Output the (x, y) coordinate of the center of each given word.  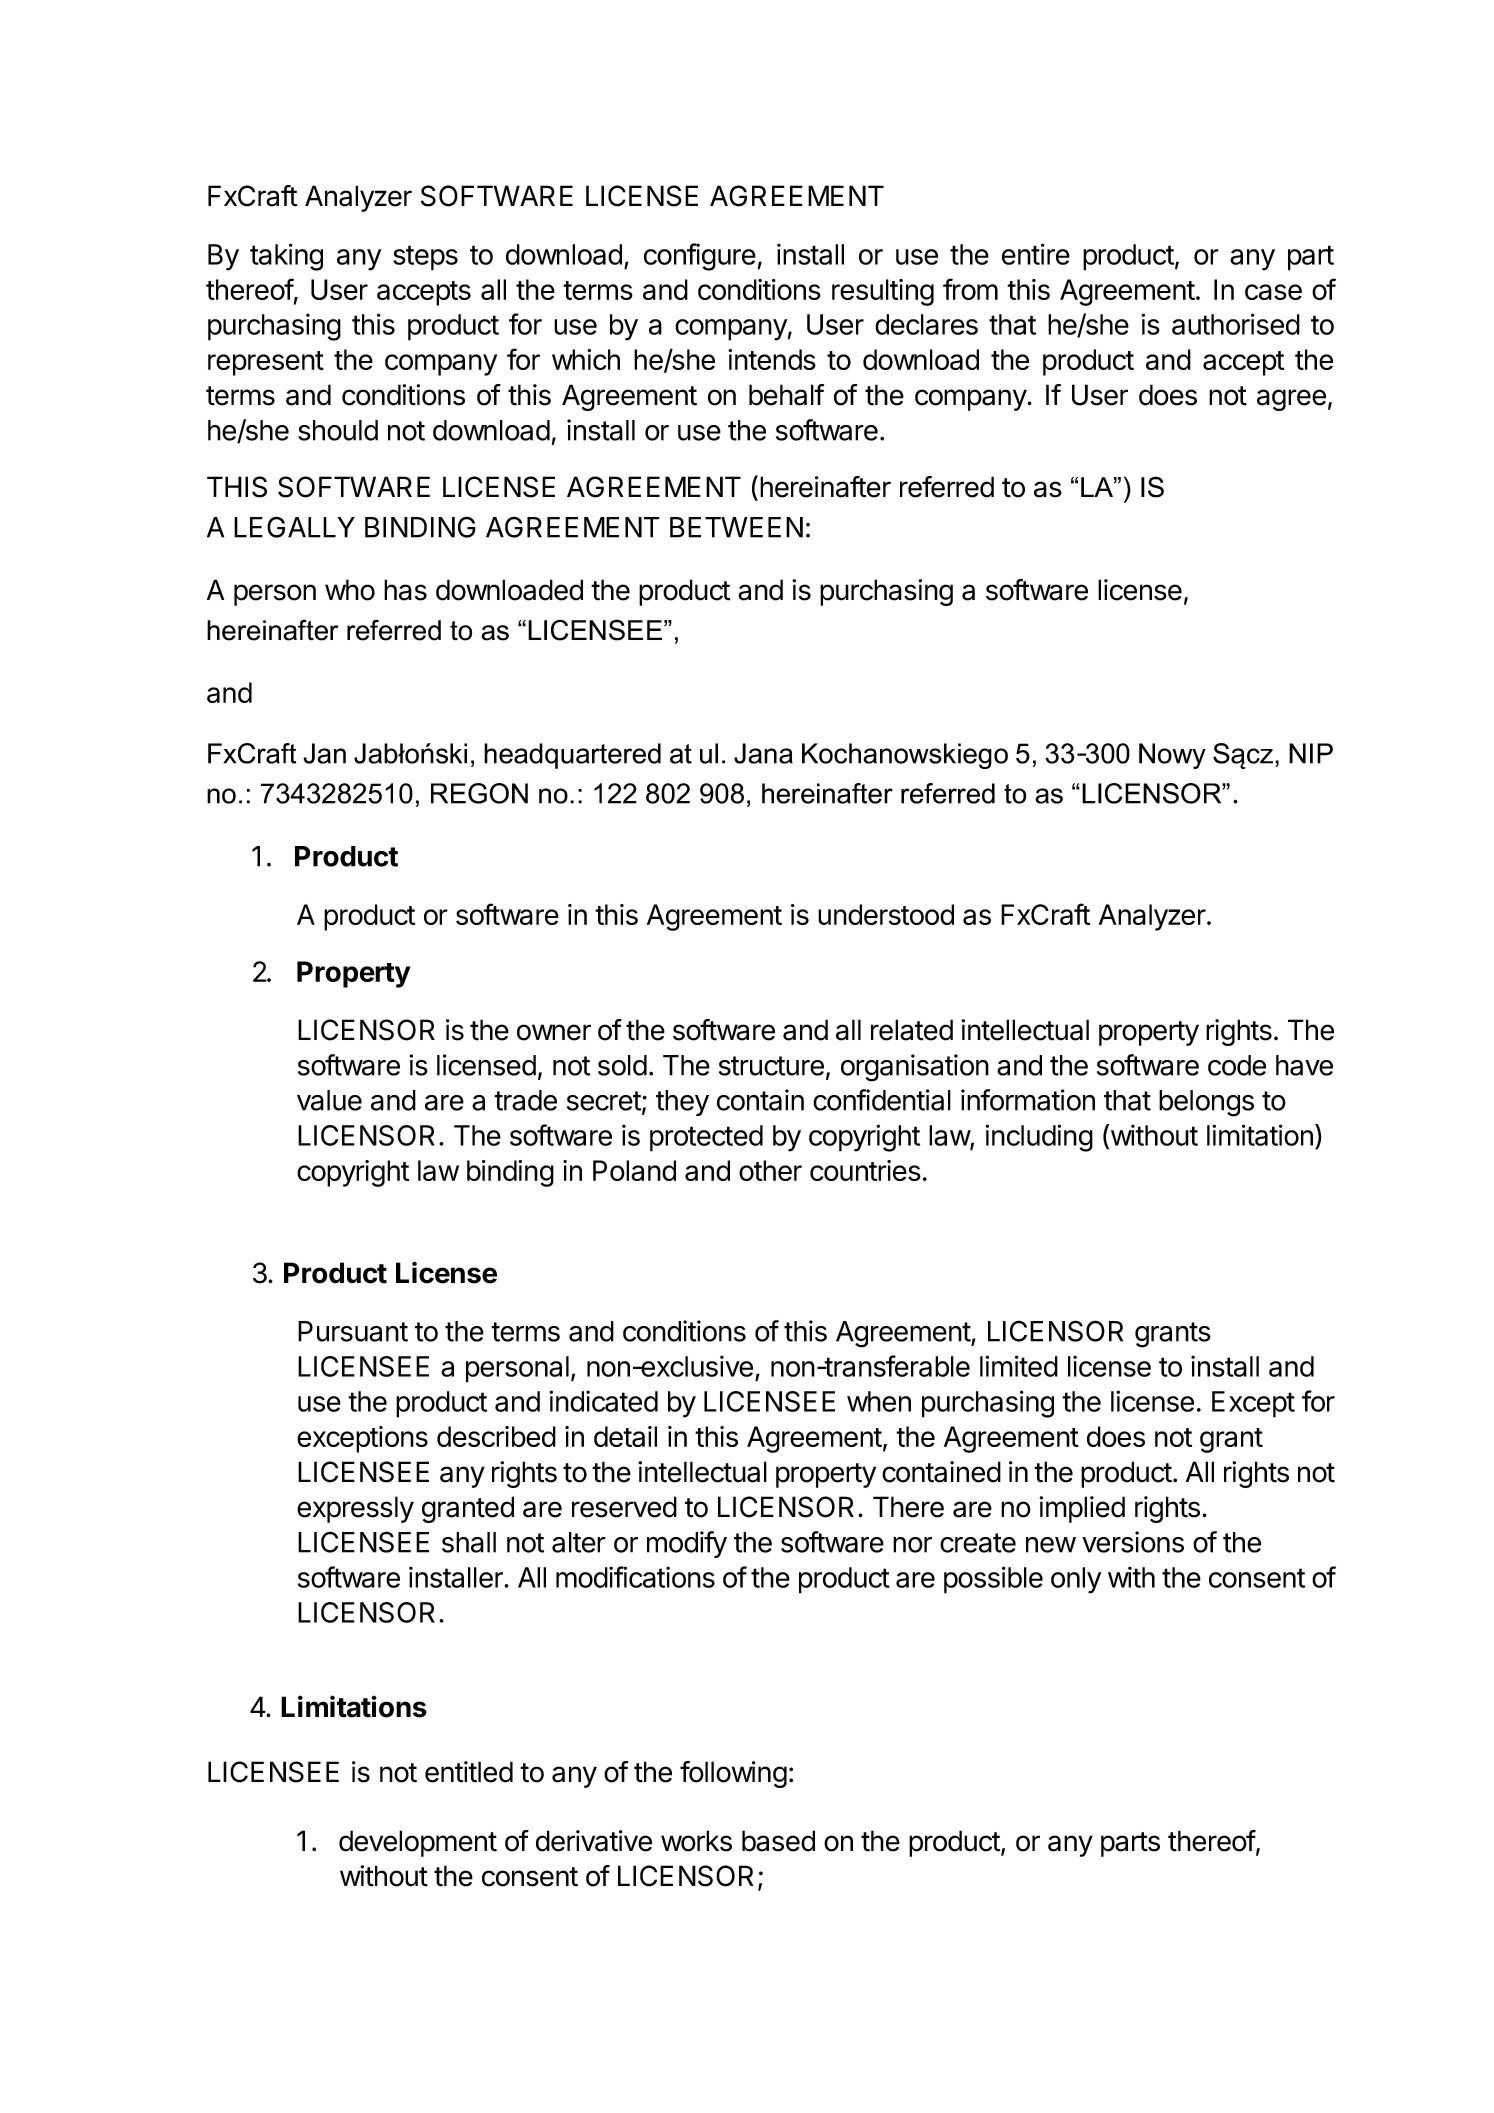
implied (1082, 1509)
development (418, 1843)
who (350, 590)
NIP (1311, 753)
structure (771, 1066)
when (879, 1401)
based (778, 1841)
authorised (1236, 324)
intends (772, 359)
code (1237, 1065)
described (496, 1436)
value (329, 1100)
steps (425, 258)
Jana (763, 753)
